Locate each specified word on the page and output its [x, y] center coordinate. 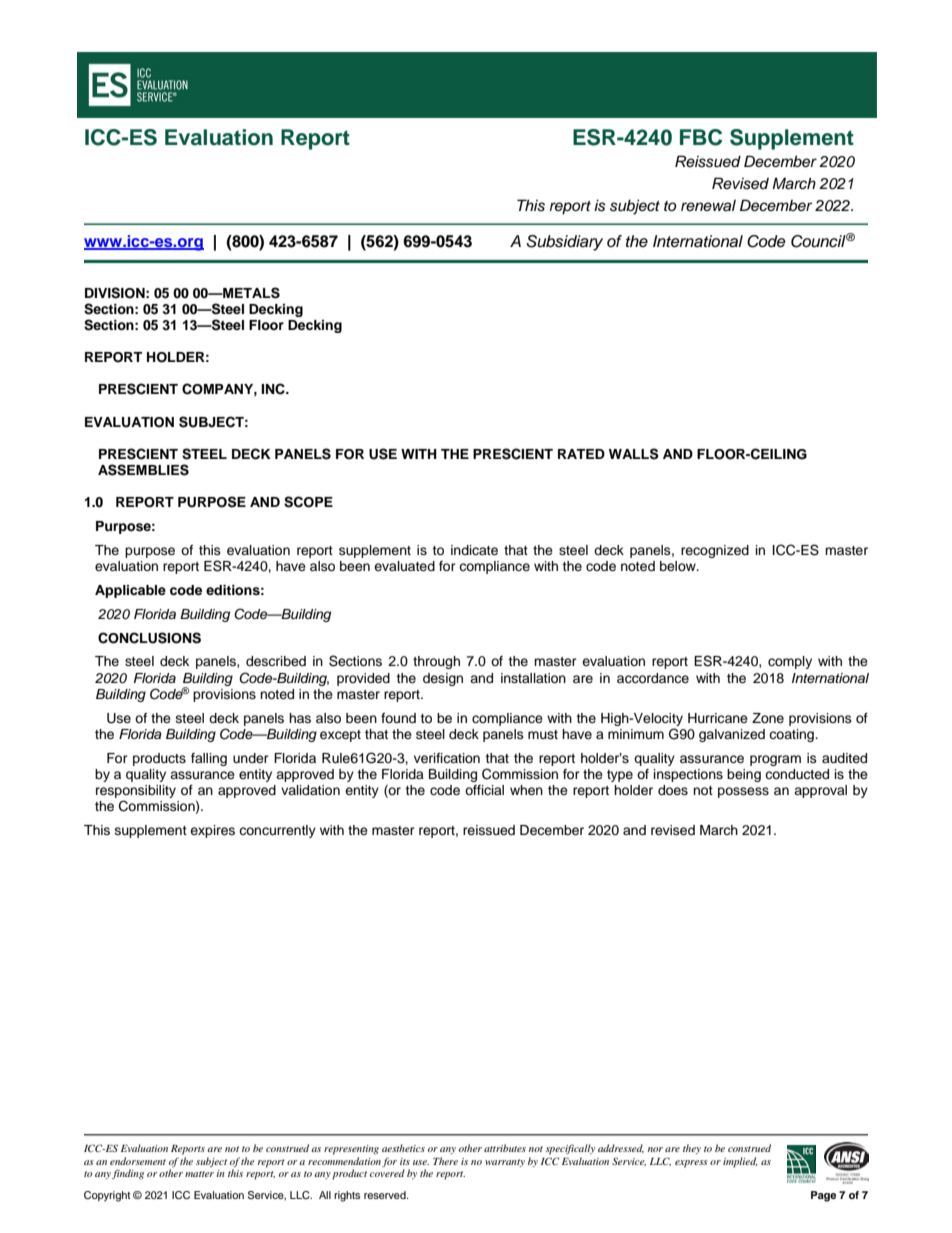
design [443, 679]
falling [209, 759]
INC [274, 389]
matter [199, 1174]
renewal [708, 205]
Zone [768, 718]
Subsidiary [564, 243]
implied [740, 1162]
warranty [505, 1163]
